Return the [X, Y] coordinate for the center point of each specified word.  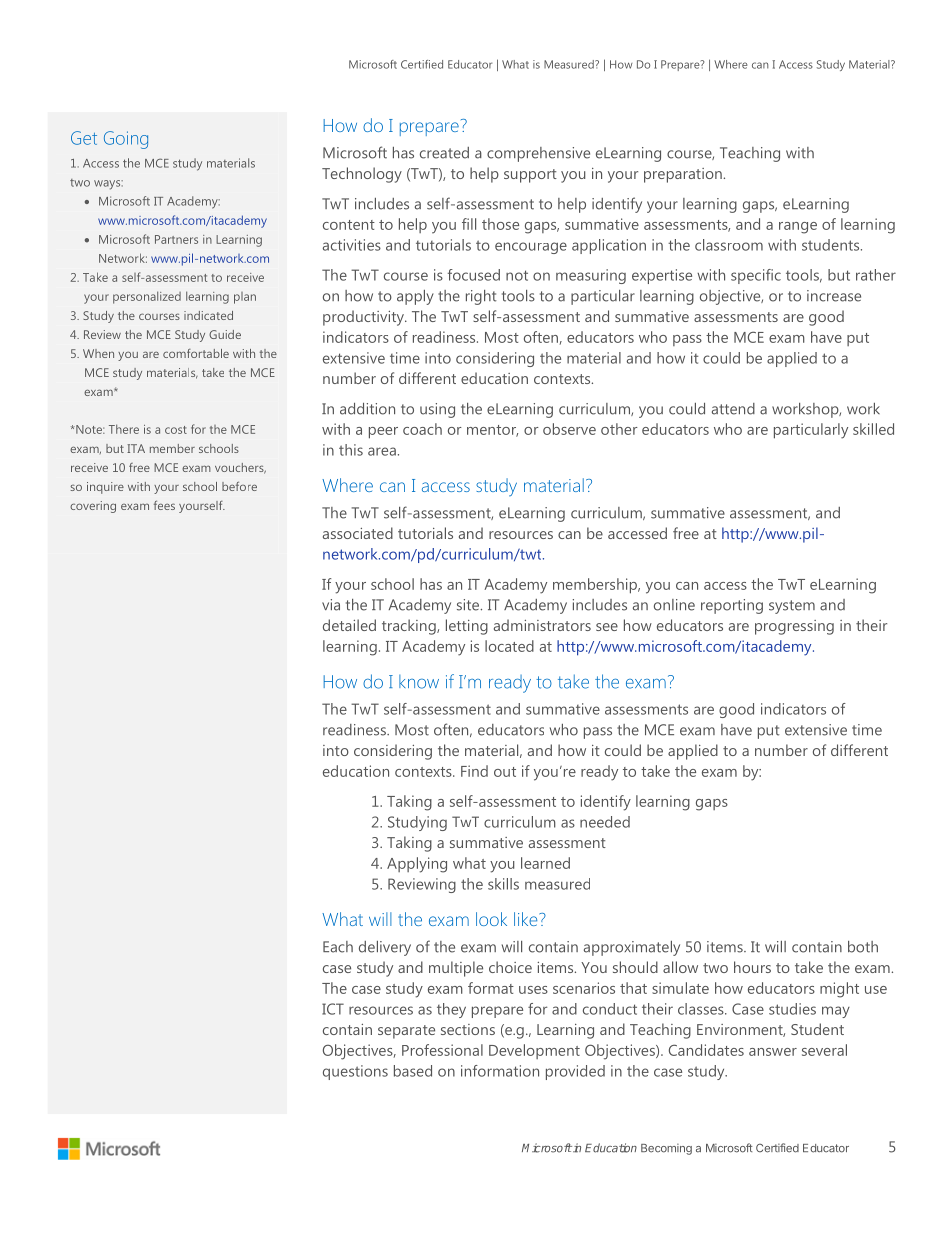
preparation [683, 175]
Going [126, 140]
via [331, 605]
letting [467, 627]
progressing [794, 627]
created [444, 153]
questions [355, 1072]
